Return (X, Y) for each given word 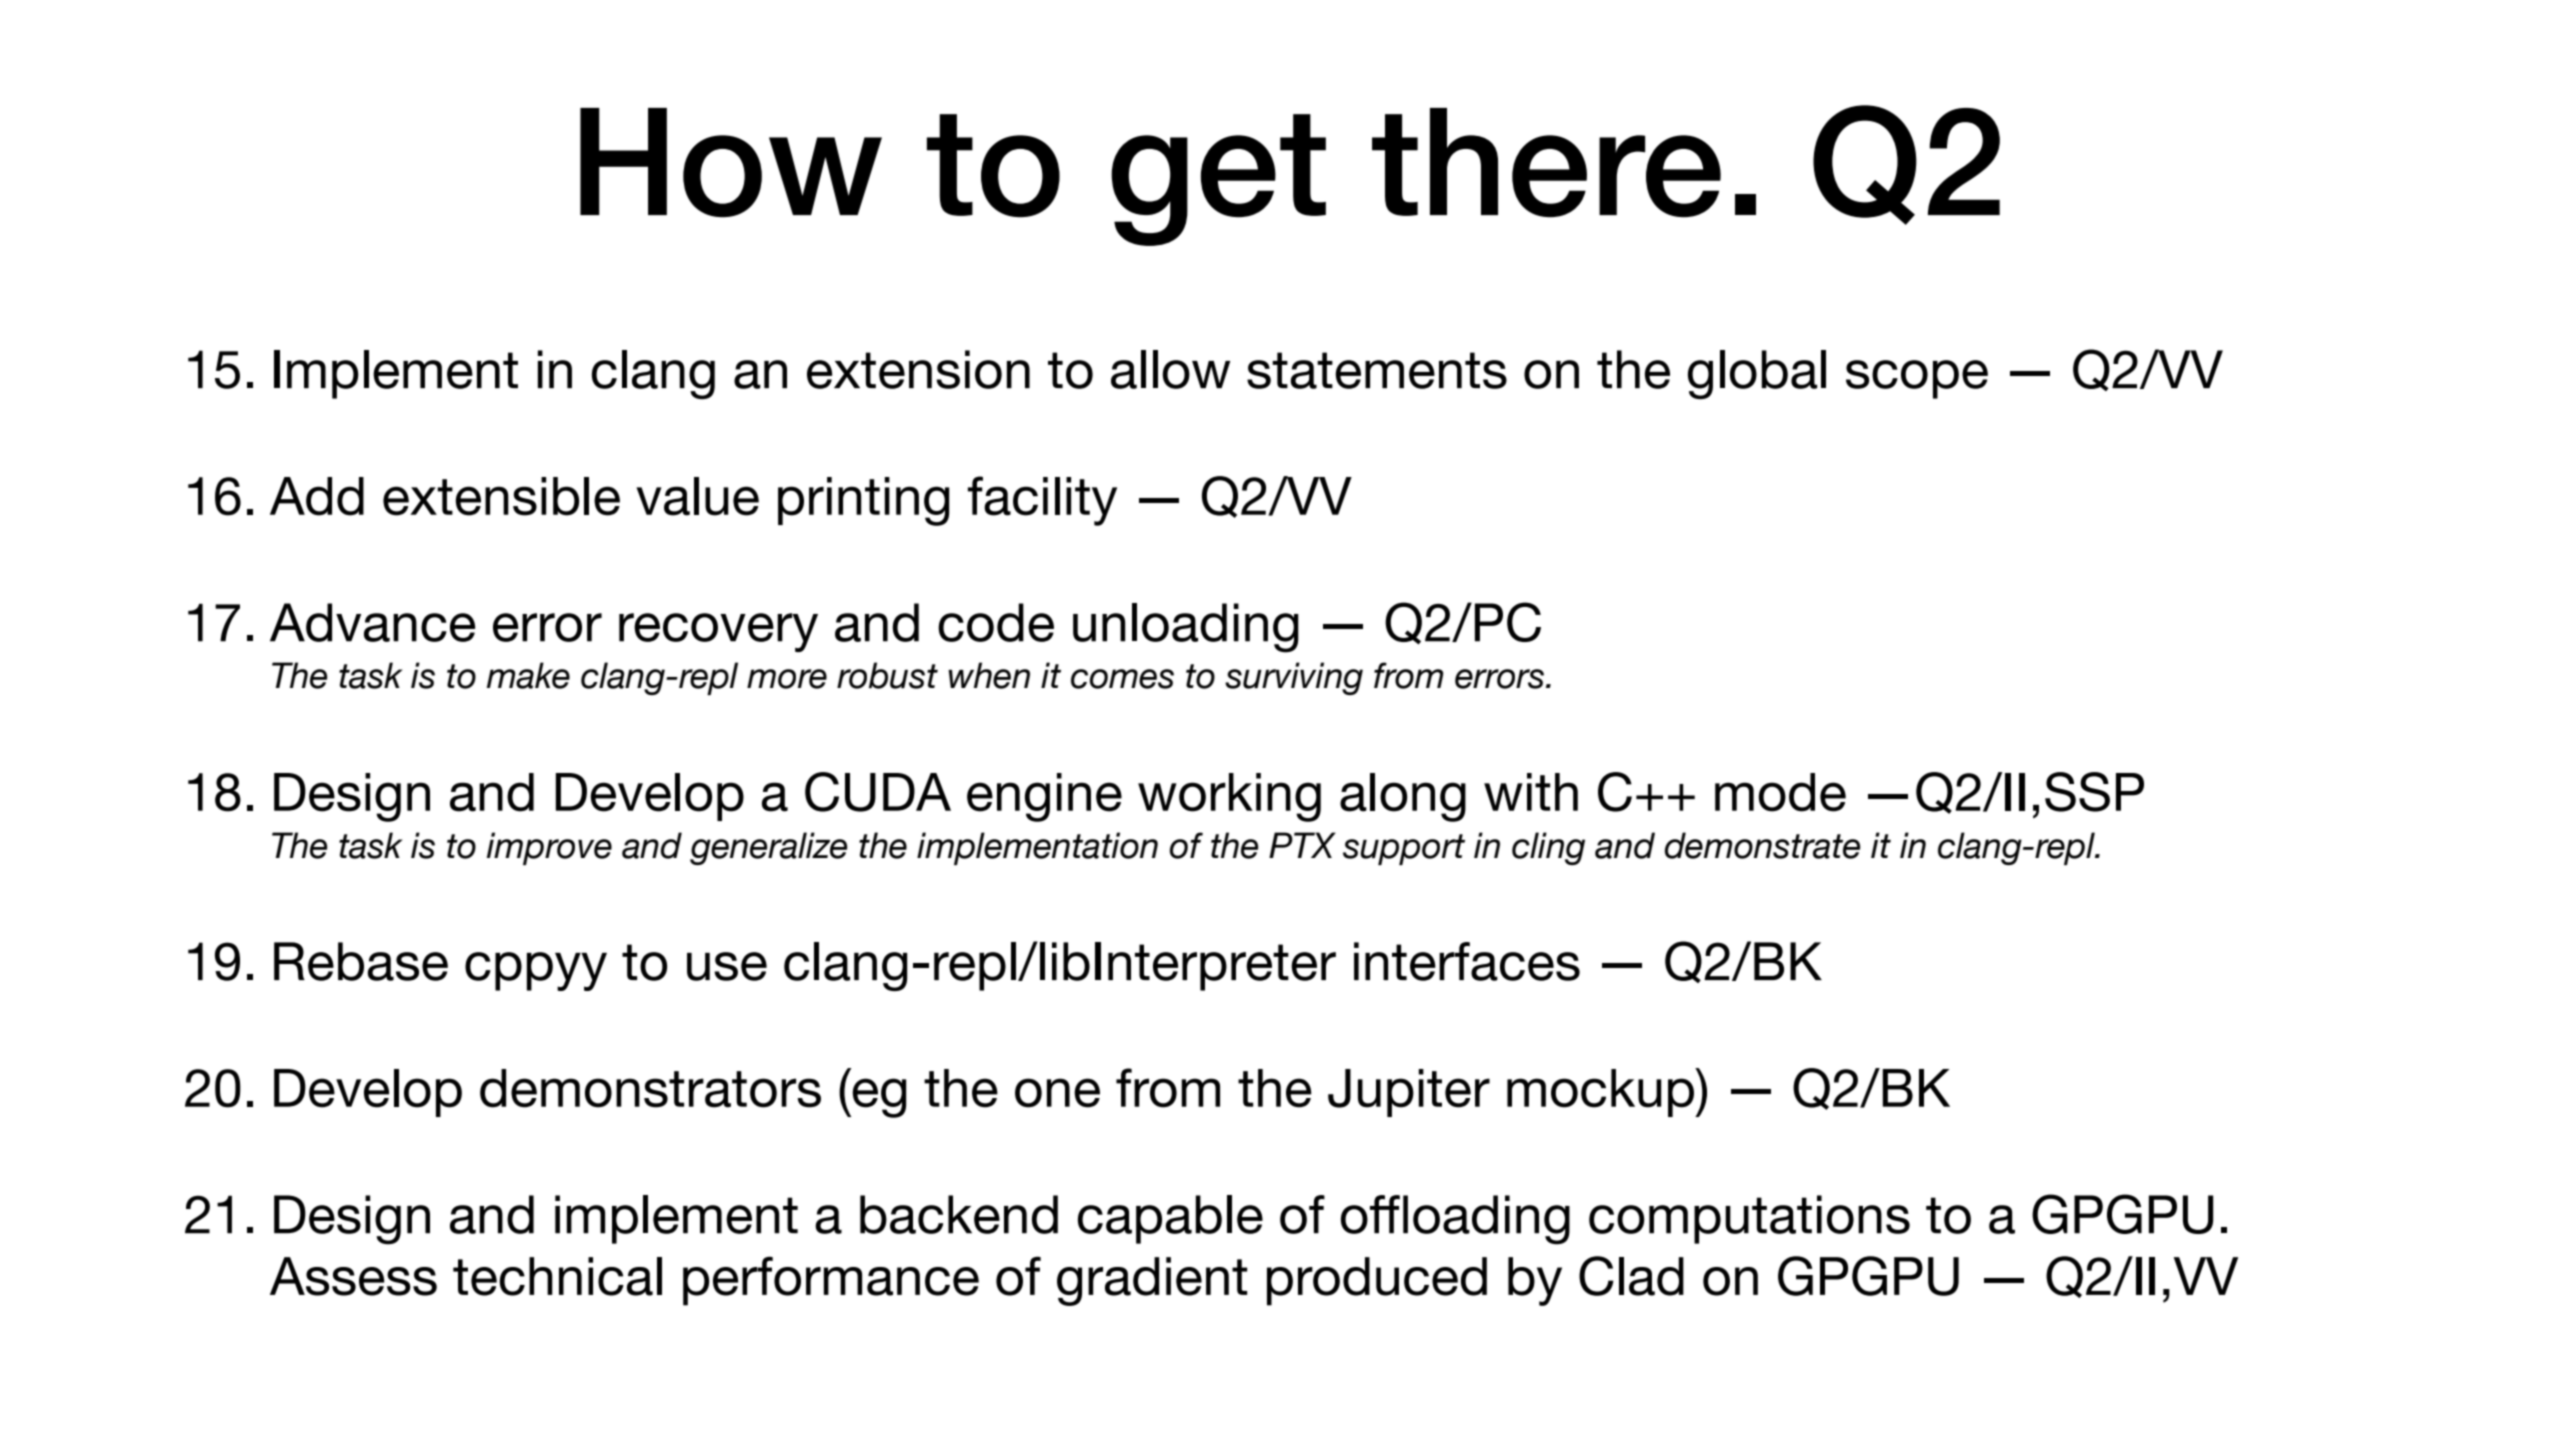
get (1218, 180)
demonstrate (1763, 845)
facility (1042, 501)
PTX (1302, 845)
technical (557, 1276)
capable (1170, 1219)
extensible (501, 496)
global (1757, 374)
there (1546, 163)
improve (549, 848)
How (731, 163)
